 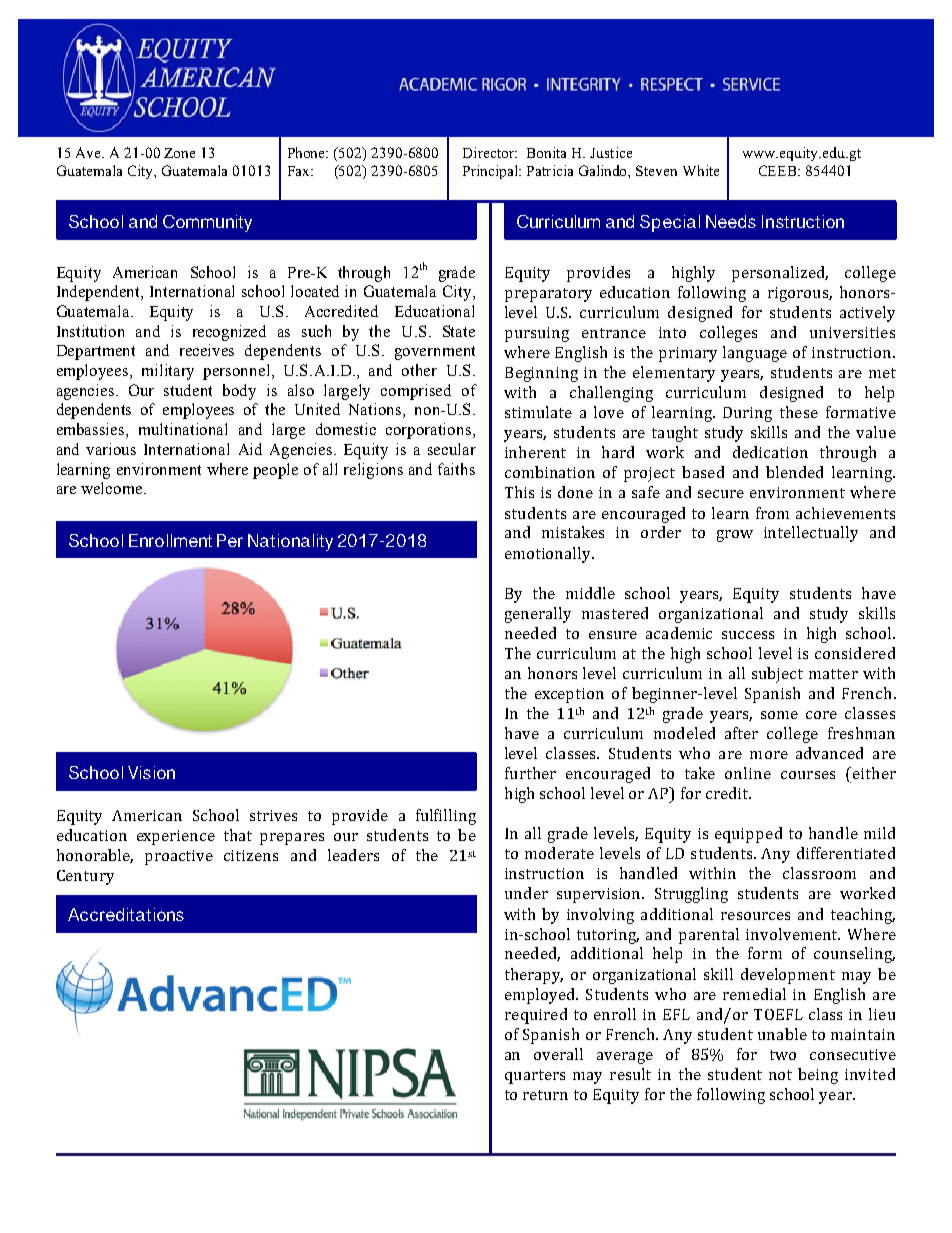 What do you see at coordinates (491, 172) in the image?
I see `Principal` at bounding box center [491, 172].
